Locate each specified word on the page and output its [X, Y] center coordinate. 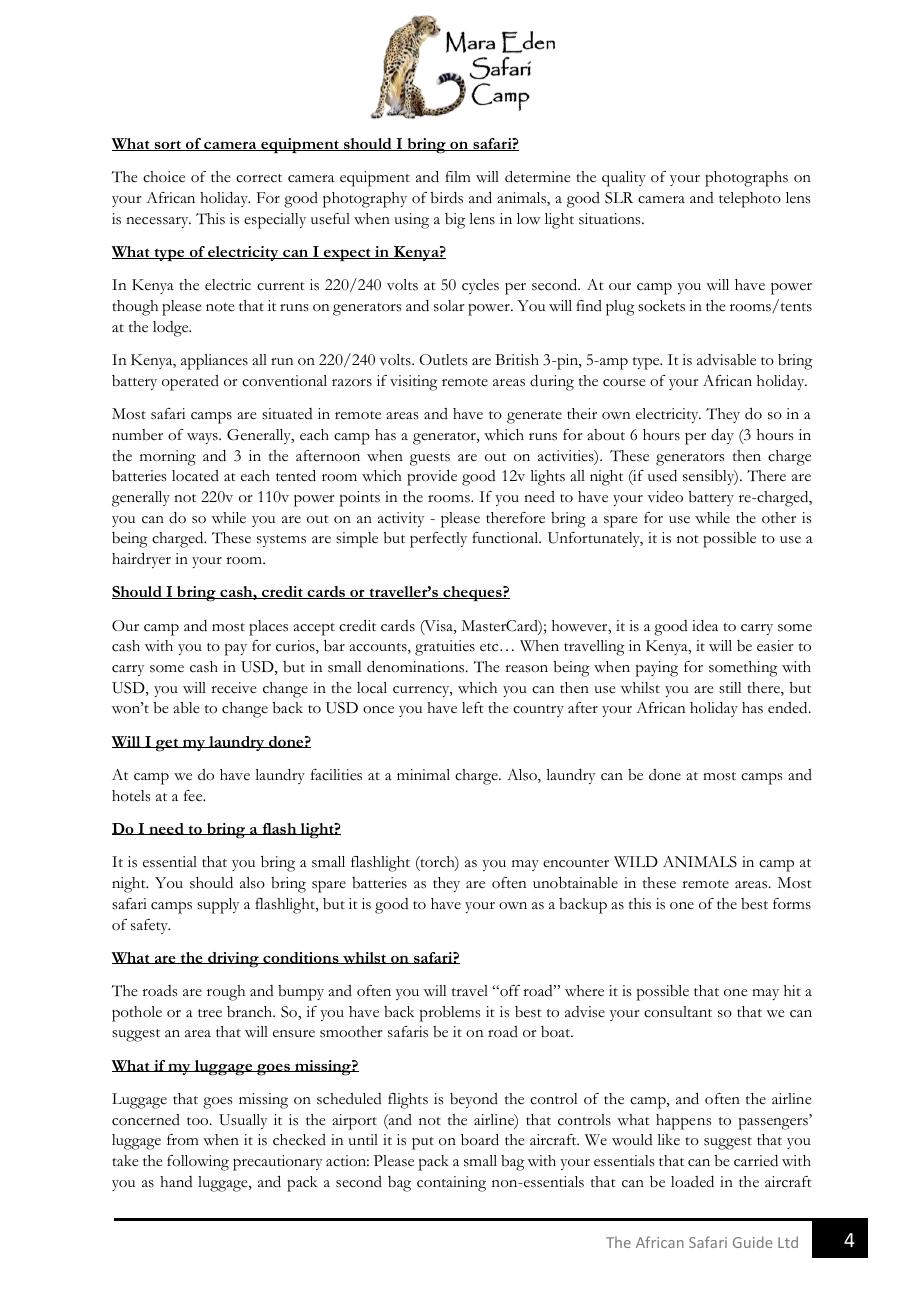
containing [451, 1184]
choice [164, 177]
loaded [692, 1182]
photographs [746, 179]
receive [234, 688]
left [473, 708]
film [458, 176]
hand [176, 1181]
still [730, 688]
